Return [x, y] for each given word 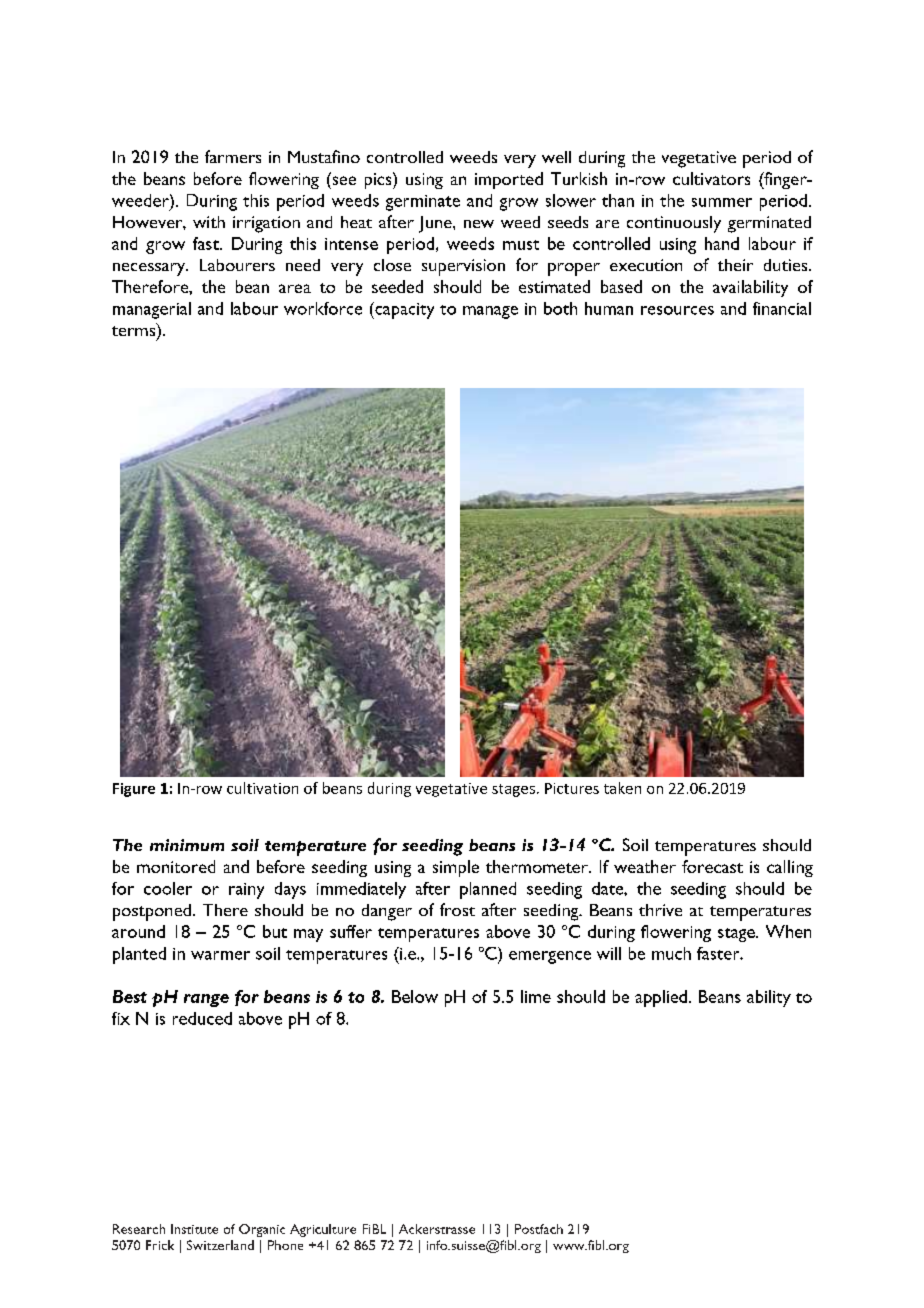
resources [677, 310]
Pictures [572, 788]
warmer [220, 955]
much [671, 953]
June [436, 224]
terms [135, 331]
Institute [194, 1229]
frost [457, 909]
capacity [403, 310]
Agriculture [323, 1230]
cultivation [262, 788]
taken [622, 788]
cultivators [711, 178]
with [209, 222]
